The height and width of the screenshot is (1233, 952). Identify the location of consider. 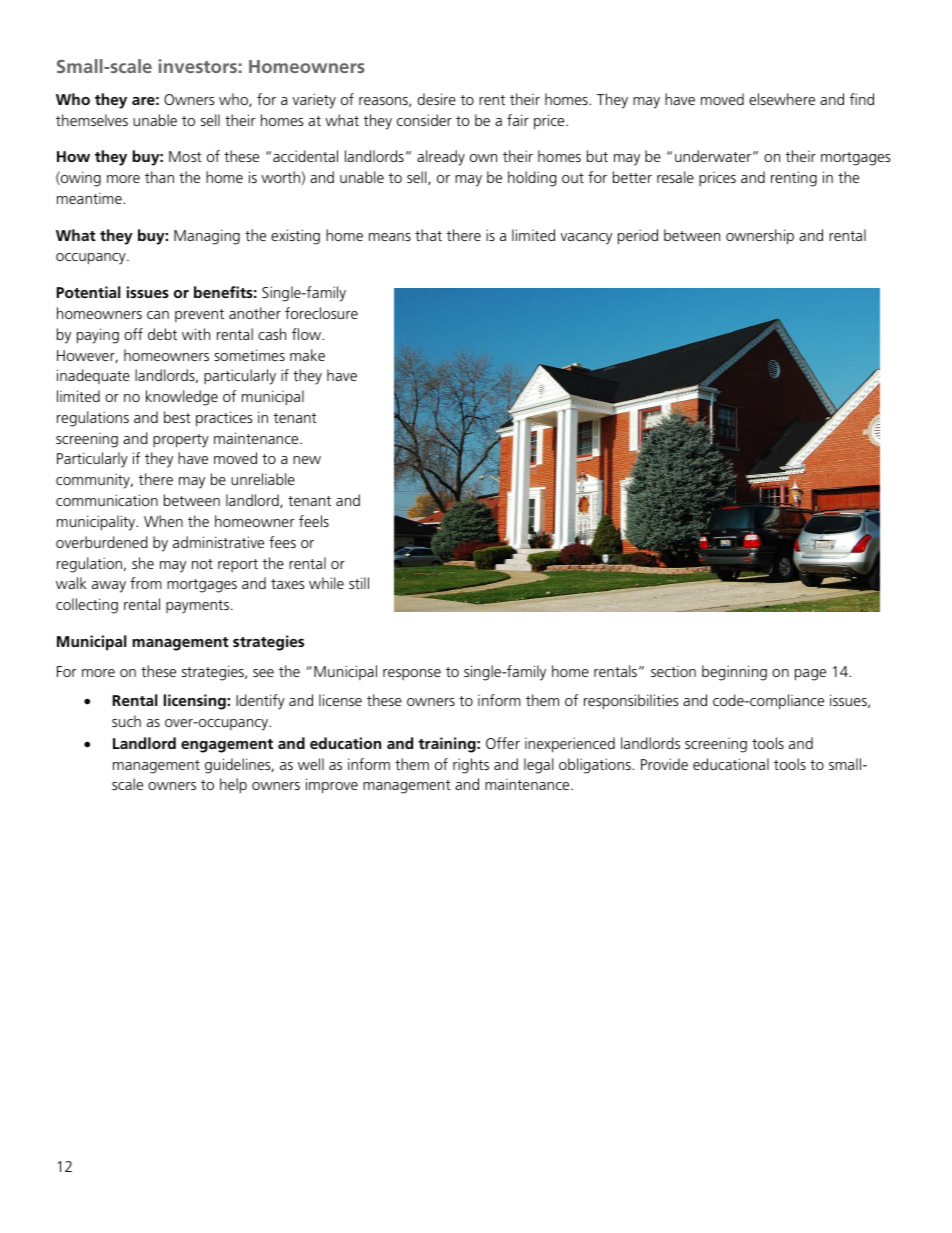
(424, 120).
